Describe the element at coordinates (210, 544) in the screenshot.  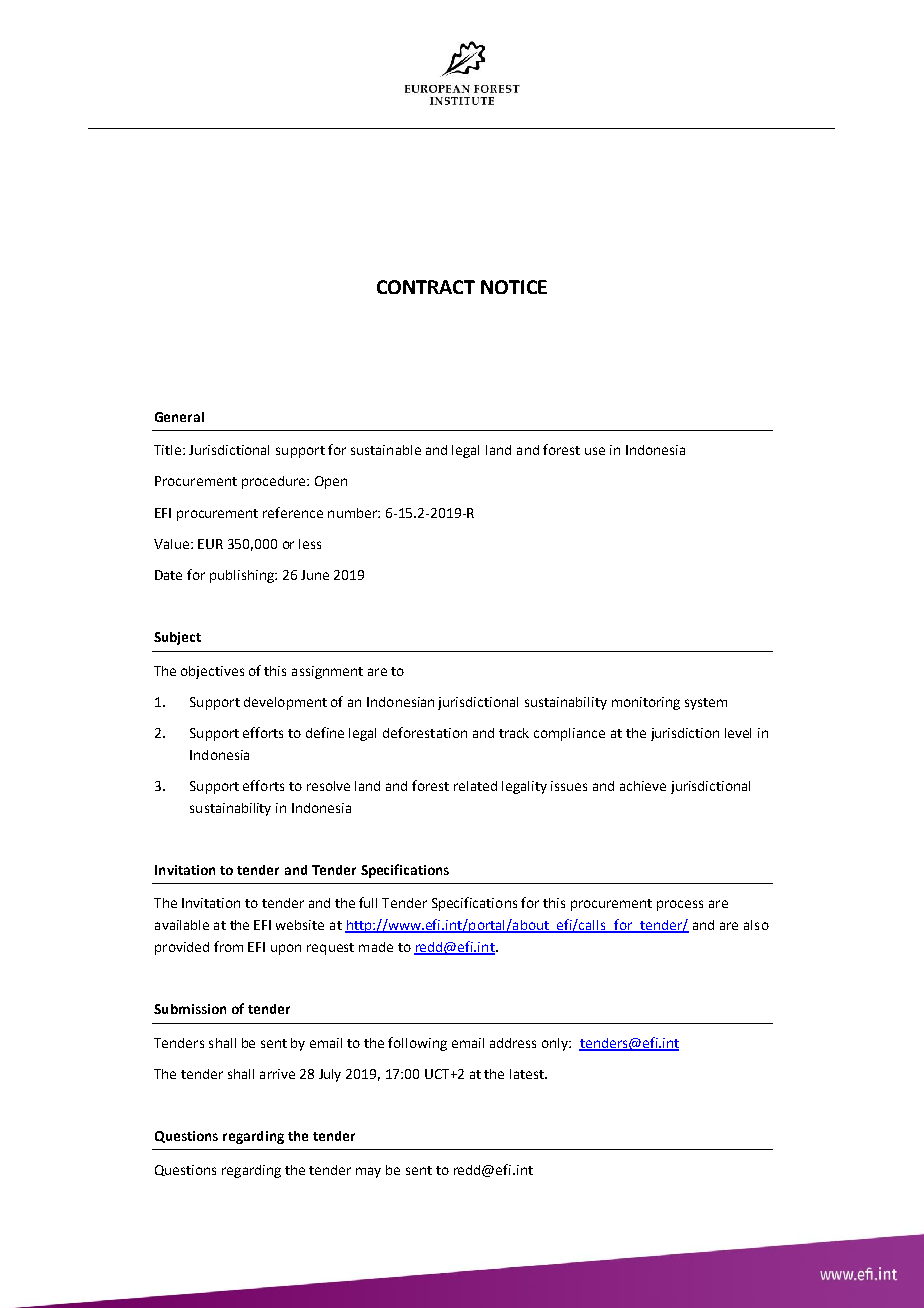
I see `EUR` at that location.
